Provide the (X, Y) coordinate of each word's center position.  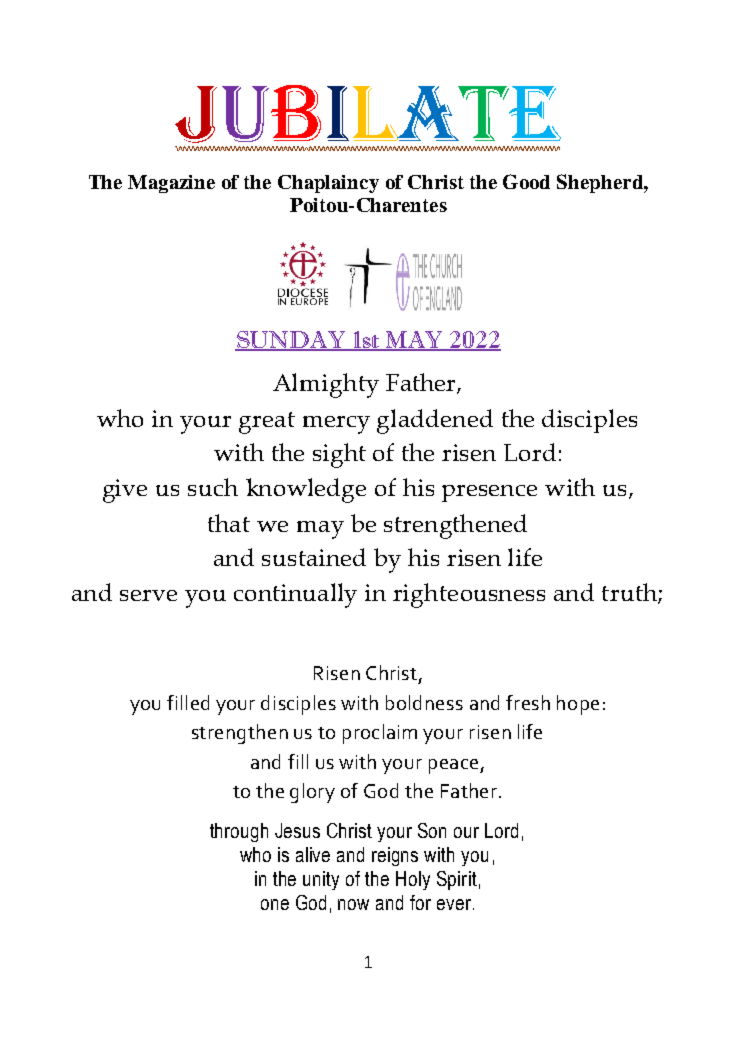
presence (489, 493)
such (213, 487)
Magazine (171, 184)
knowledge (306, 490)
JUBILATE (368, 114)
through (239, 832)
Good (526, 181)
